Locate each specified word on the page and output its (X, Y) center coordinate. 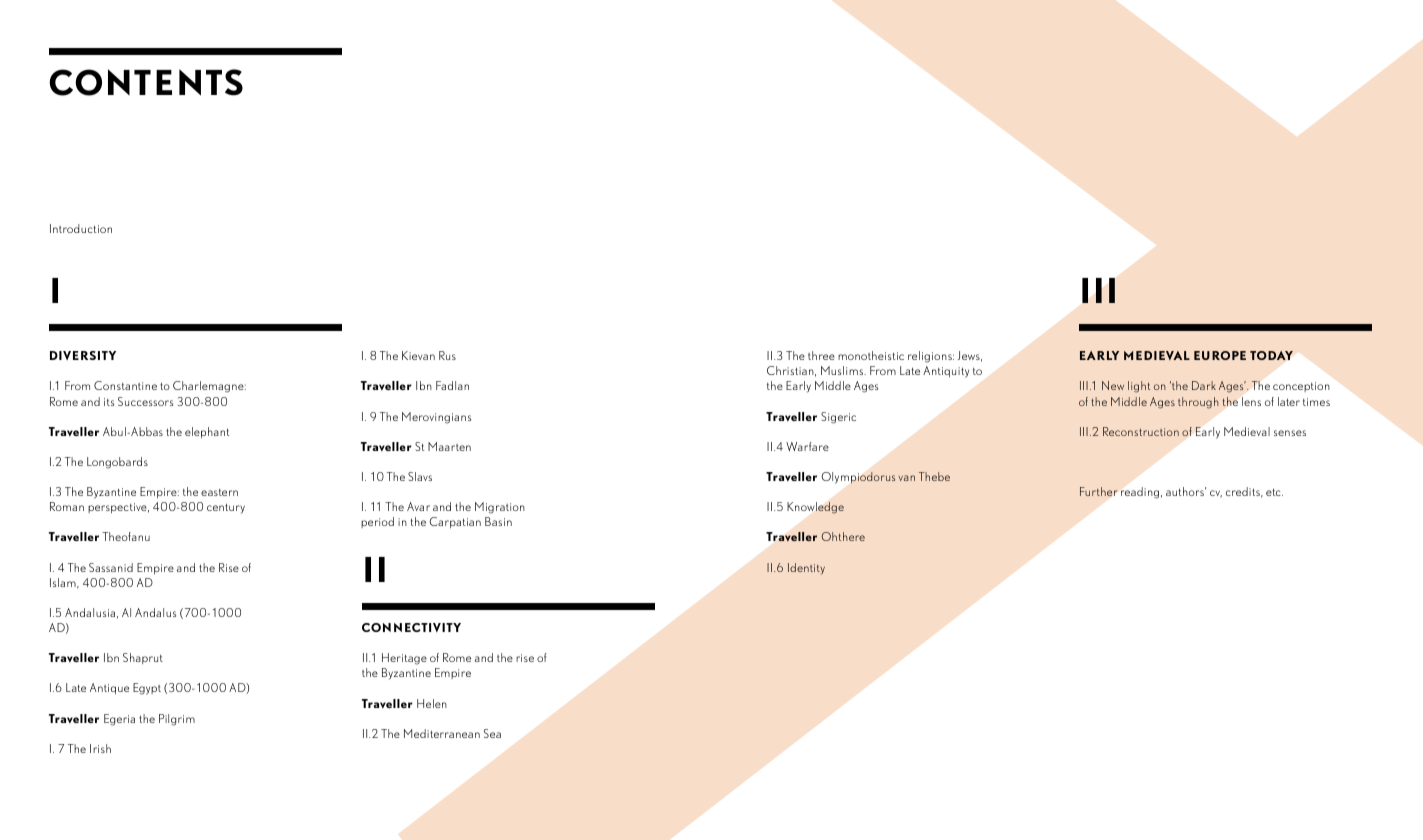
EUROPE (1220, 355)
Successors (145, 401)
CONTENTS (146, 82)
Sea (492, 733)
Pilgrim (177, 720)
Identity (806, 569)
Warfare (807, 446)
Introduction (81, 228)
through (1198, 403)
